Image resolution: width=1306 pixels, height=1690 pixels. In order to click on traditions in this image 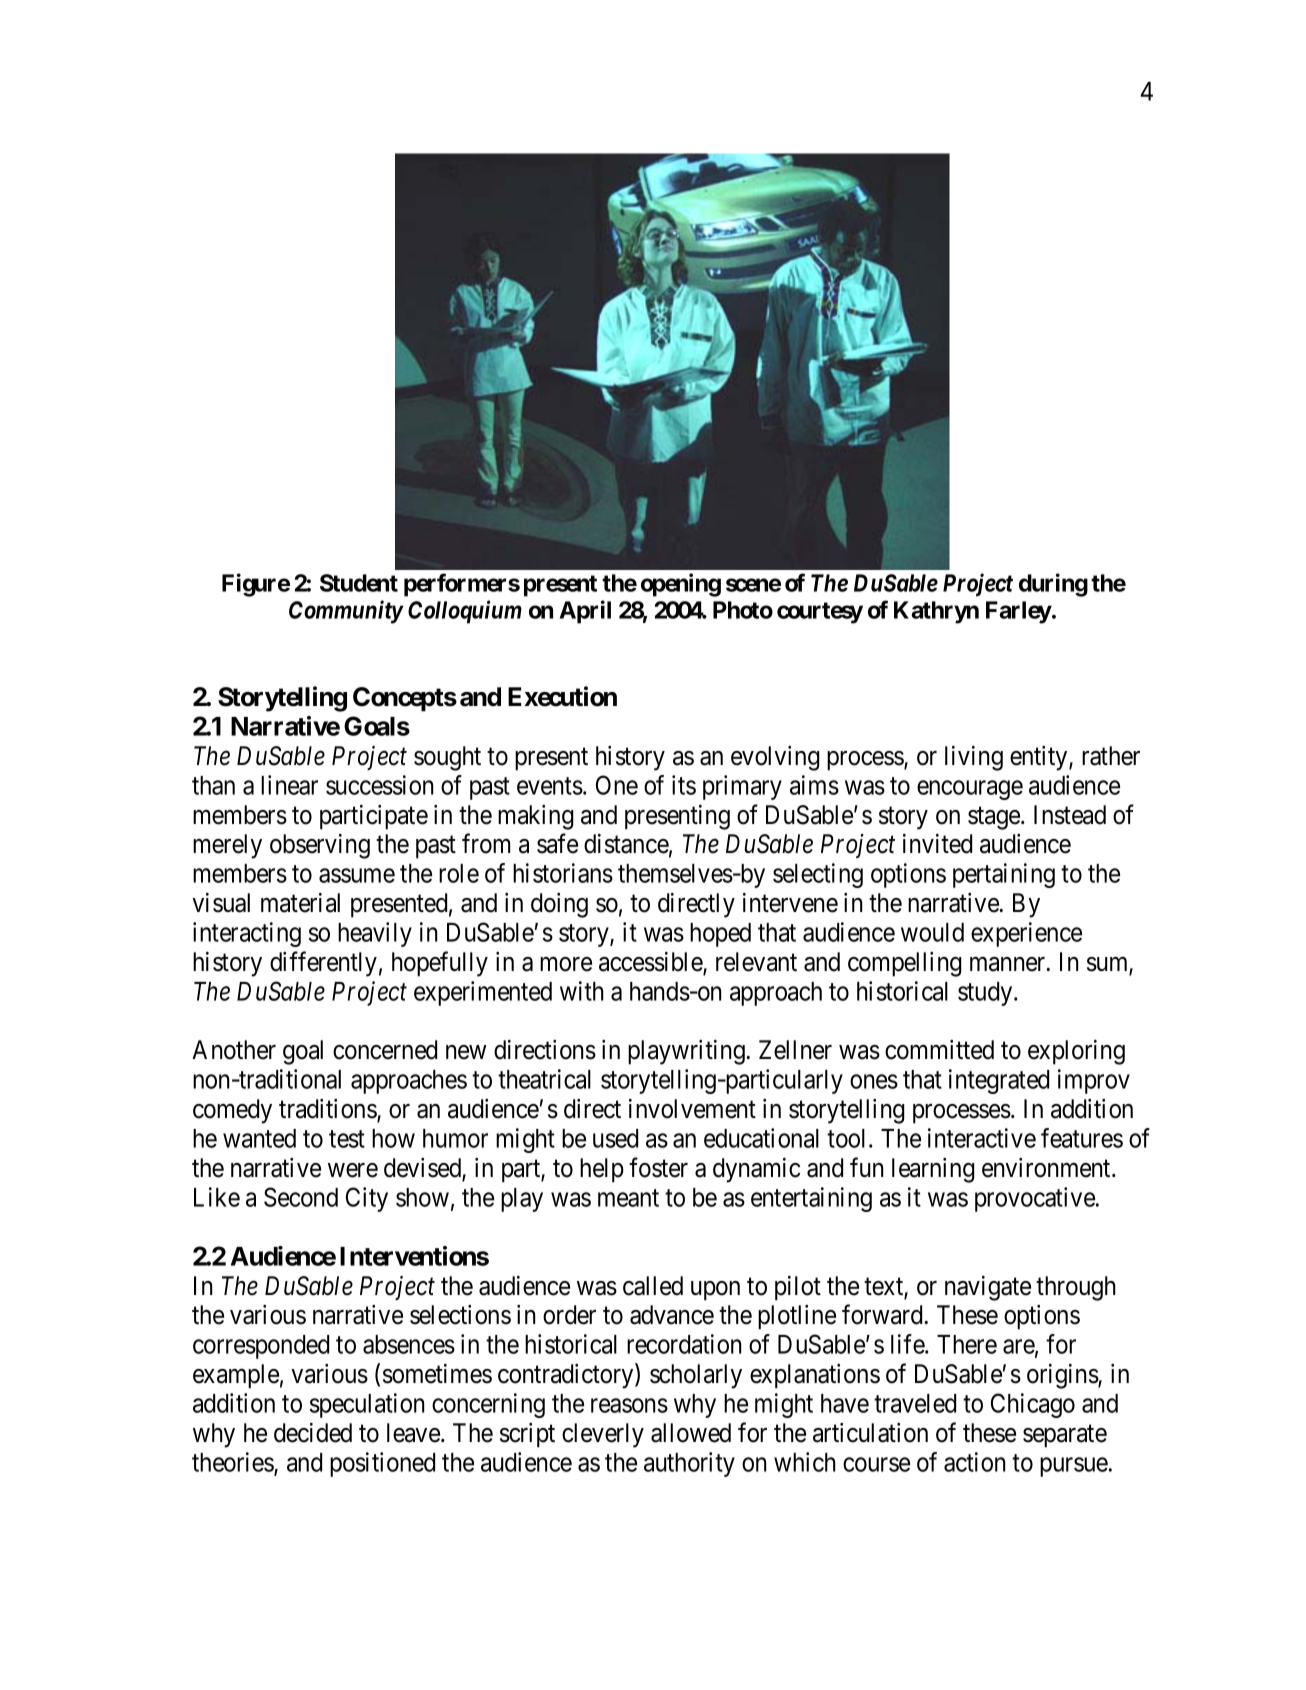, I will do `click(328, 1110)`.
